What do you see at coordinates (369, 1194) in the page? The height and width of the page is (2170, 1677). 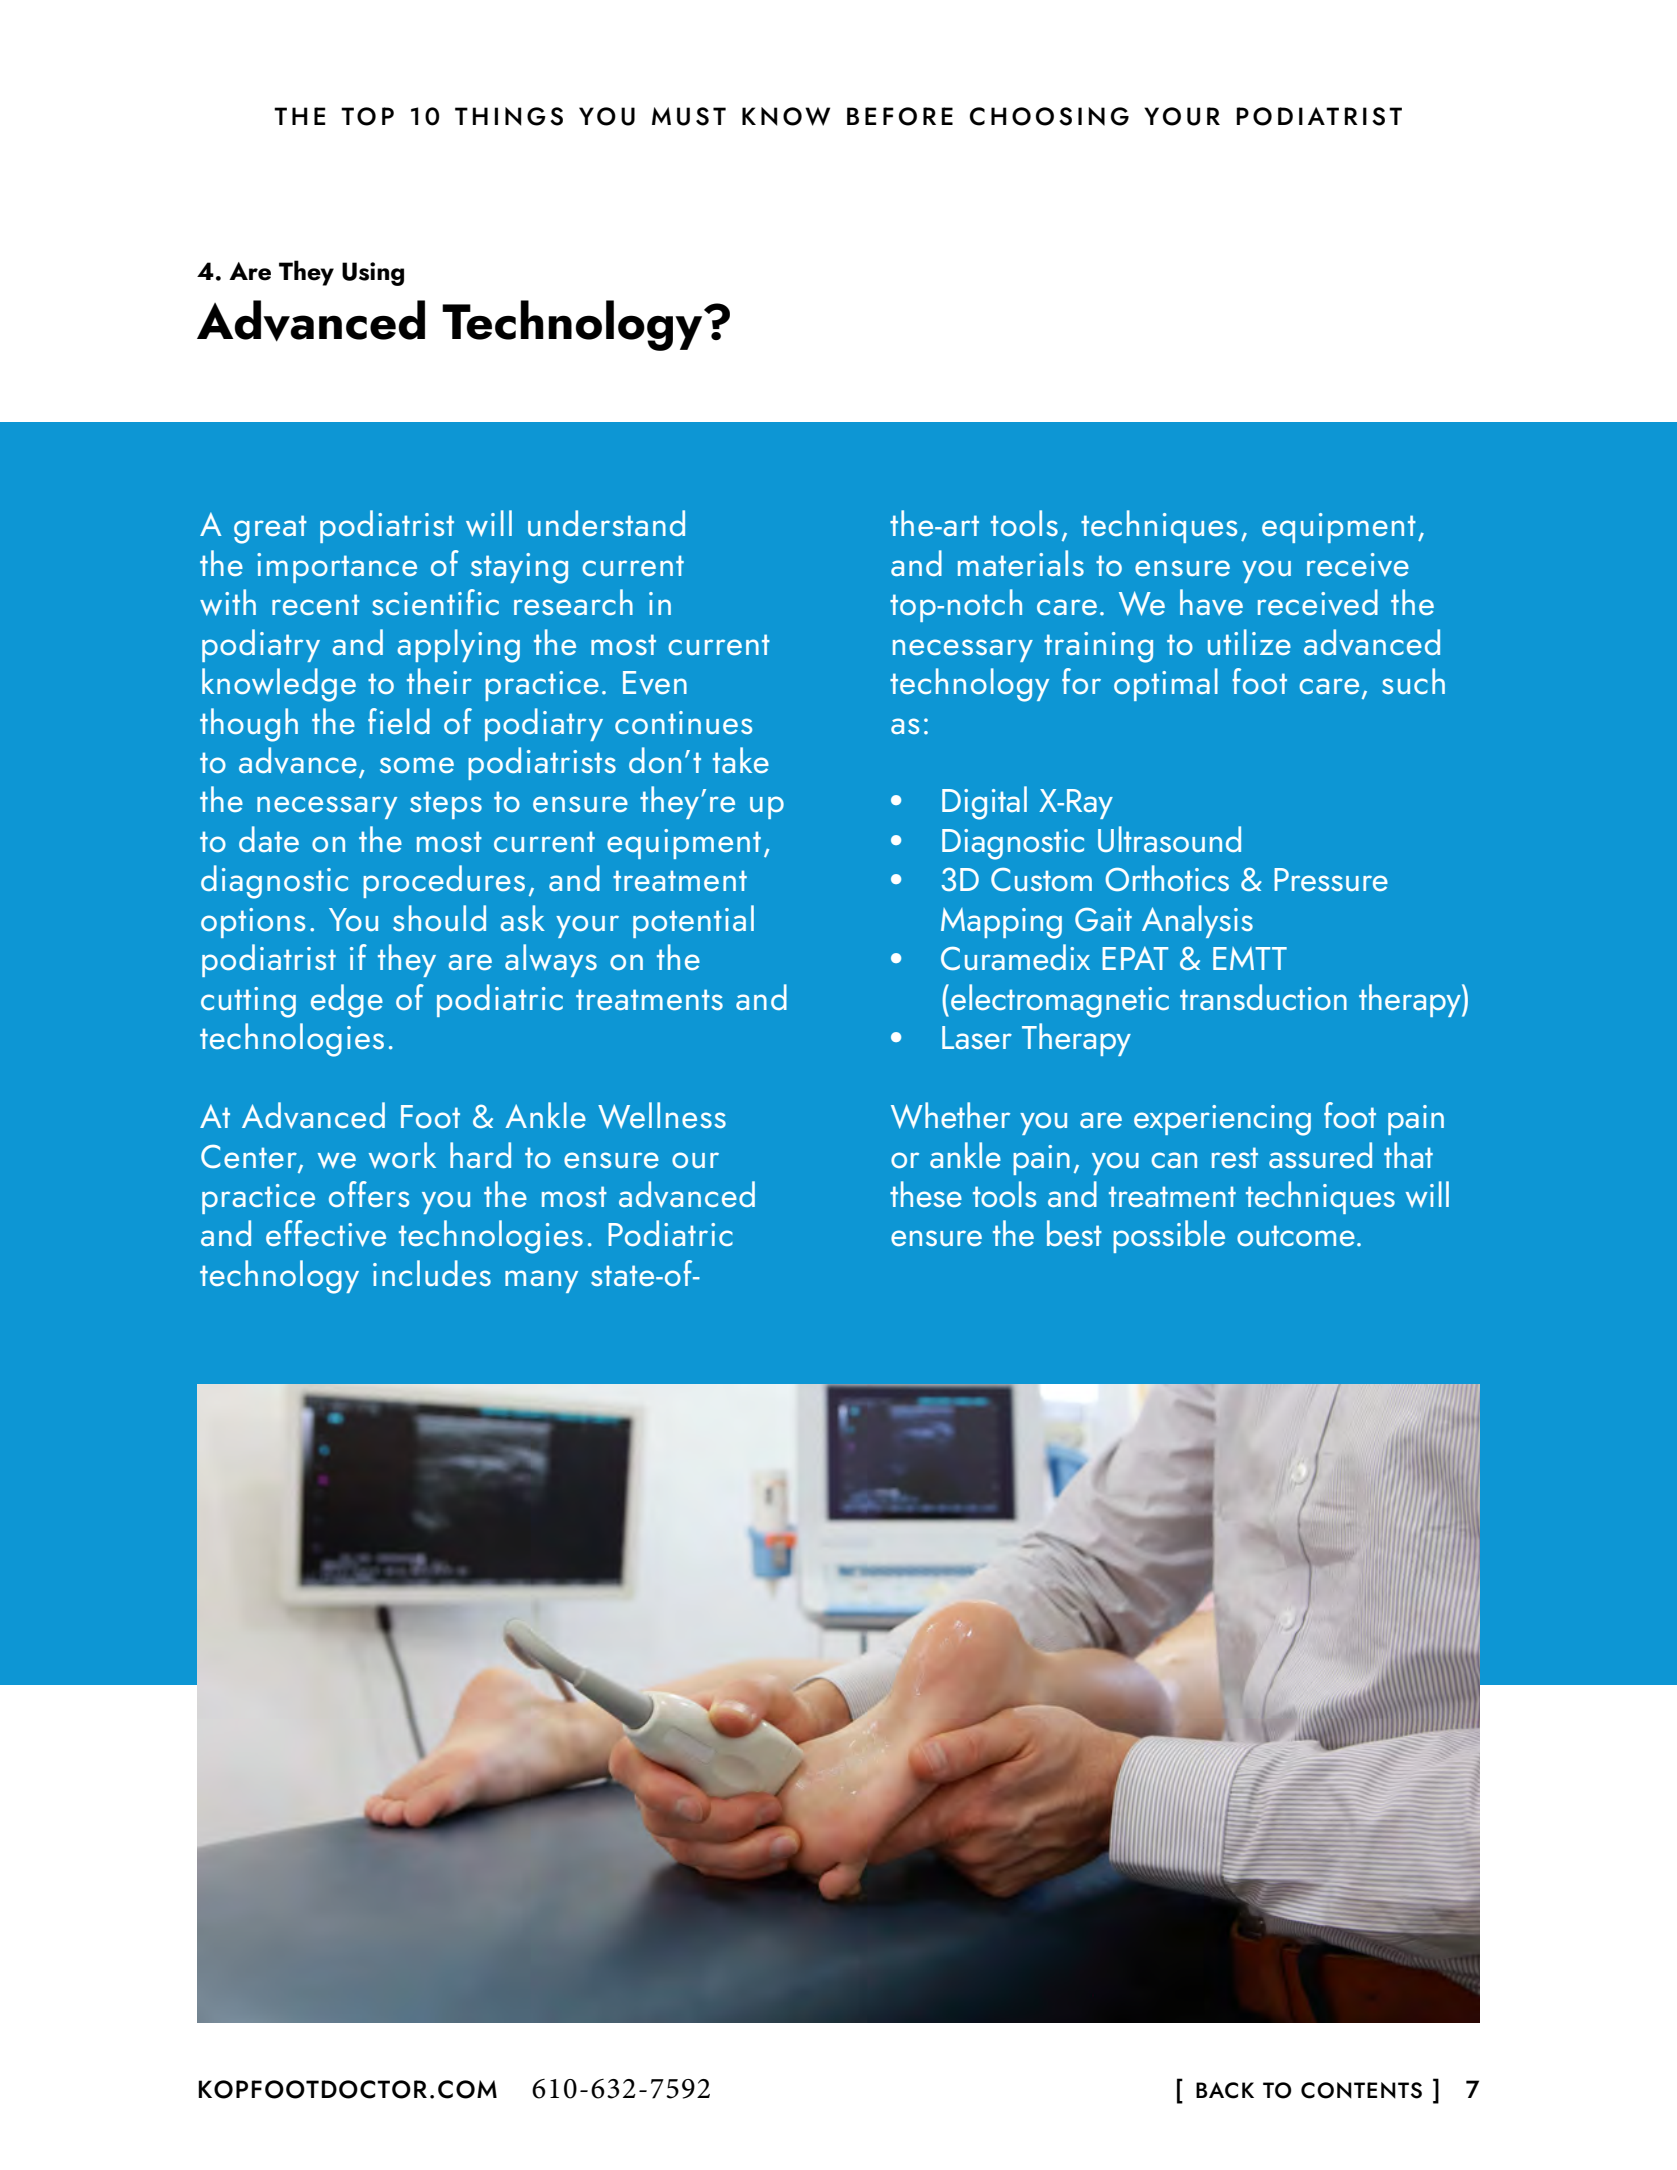 I see `offers` at bounding box center [369, 1194].
